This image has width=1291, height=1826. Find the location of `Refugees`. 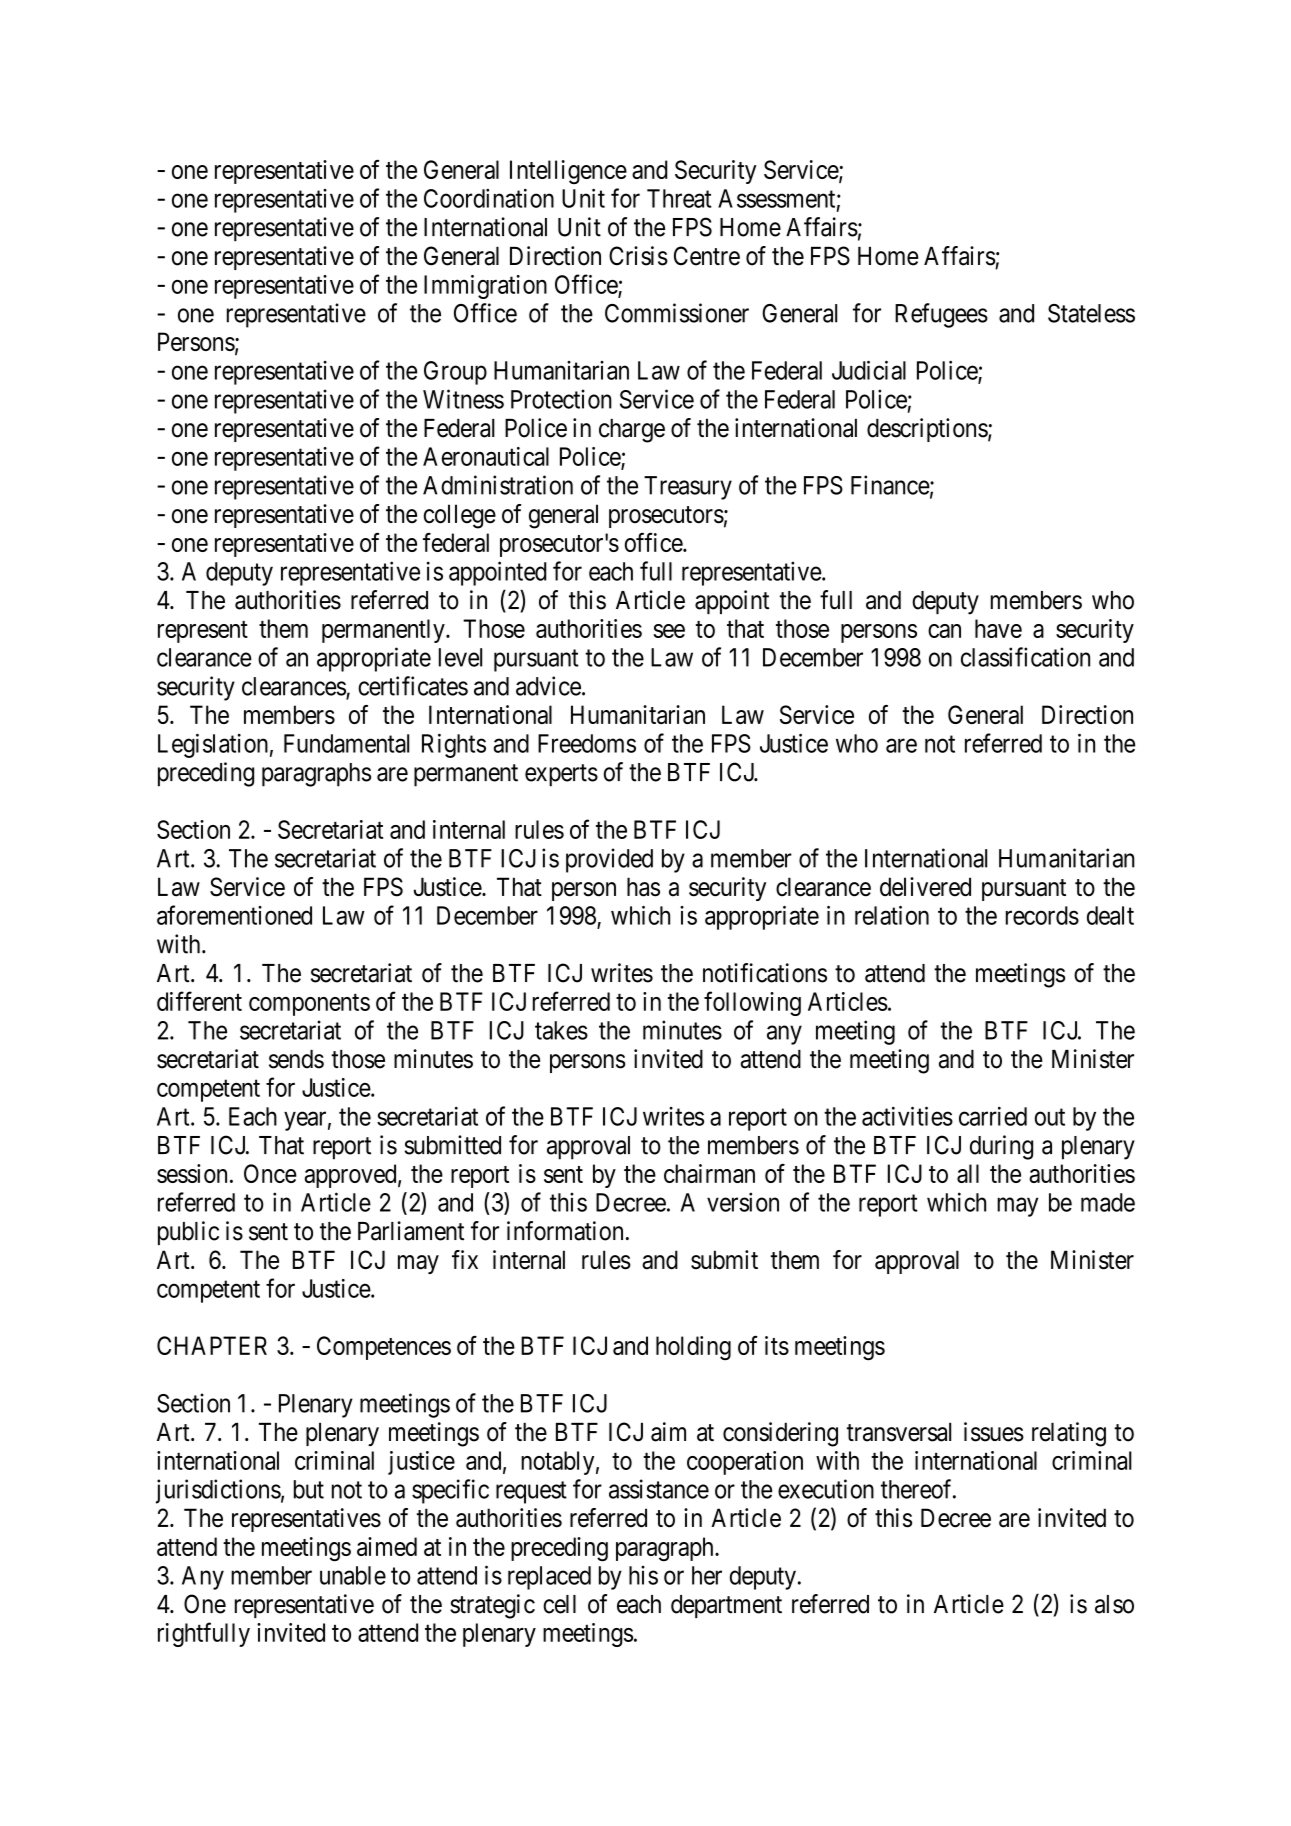

Refugees is located at coordinates (941, 315).
